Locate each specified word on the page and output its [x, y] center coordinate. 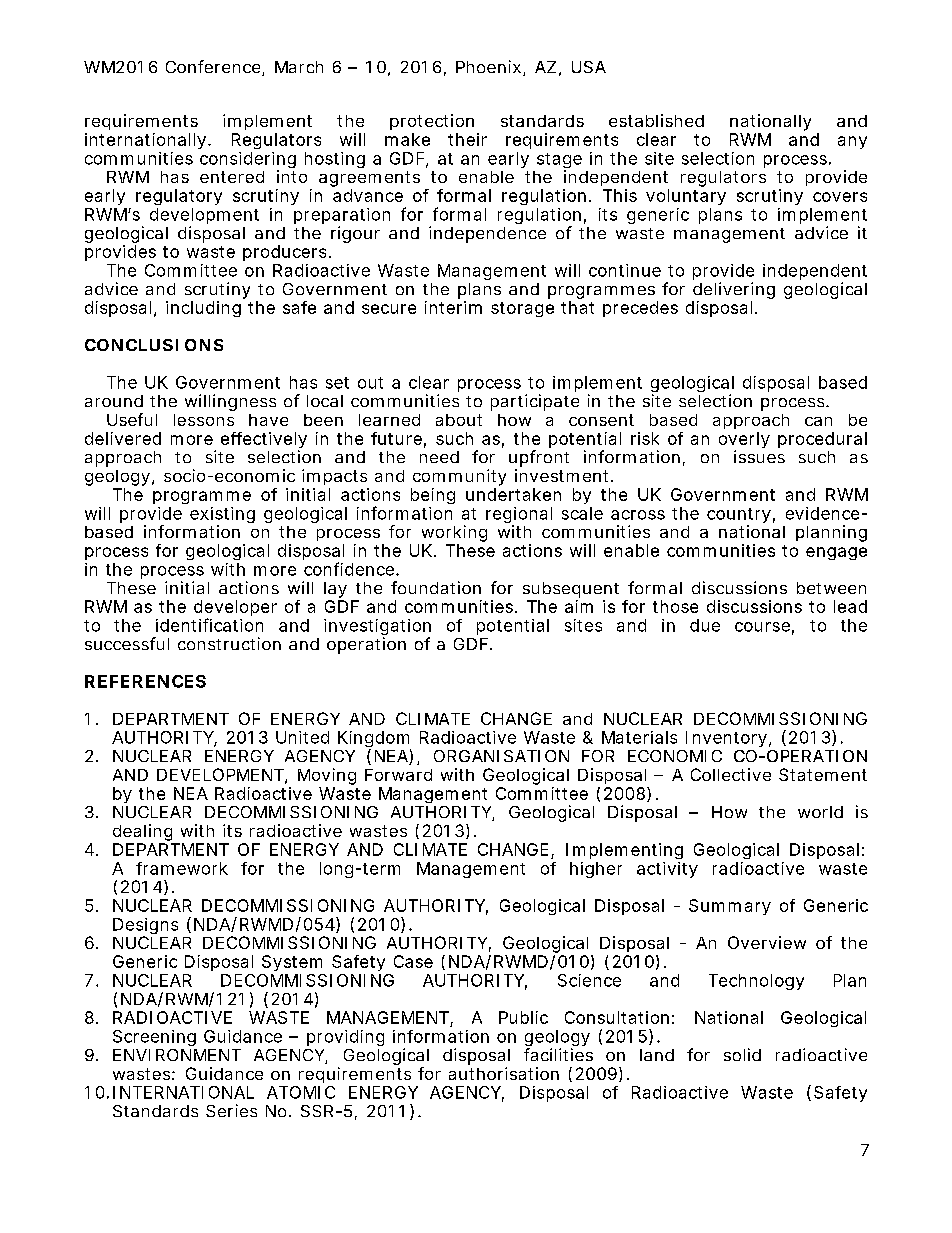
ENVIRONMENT [177, 1055]
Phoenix [488, 66]
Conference [213, 66]
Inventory [726, 739]
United [302, 737]
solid [742, 1054]
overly [744, 441]
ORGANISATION [501, 756]
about [459, 420]
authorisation [504, 1073]
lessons [204, 420]
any [852, 142]
